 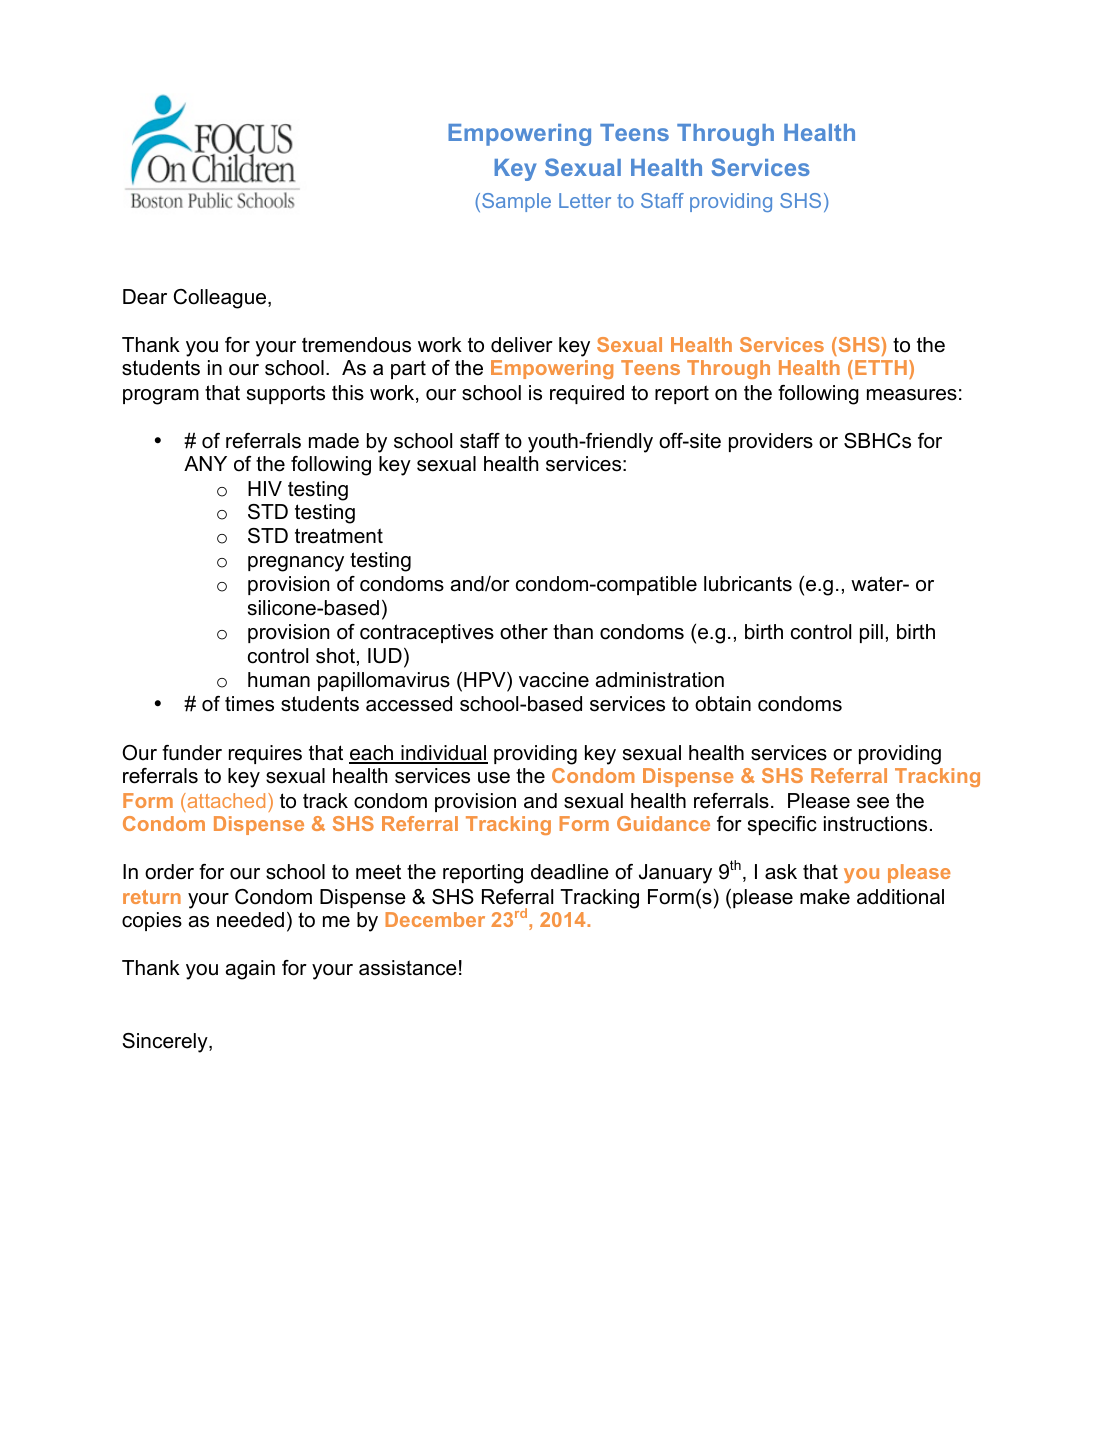 I want to click on pregnancy, so click(x=296, y=564).
